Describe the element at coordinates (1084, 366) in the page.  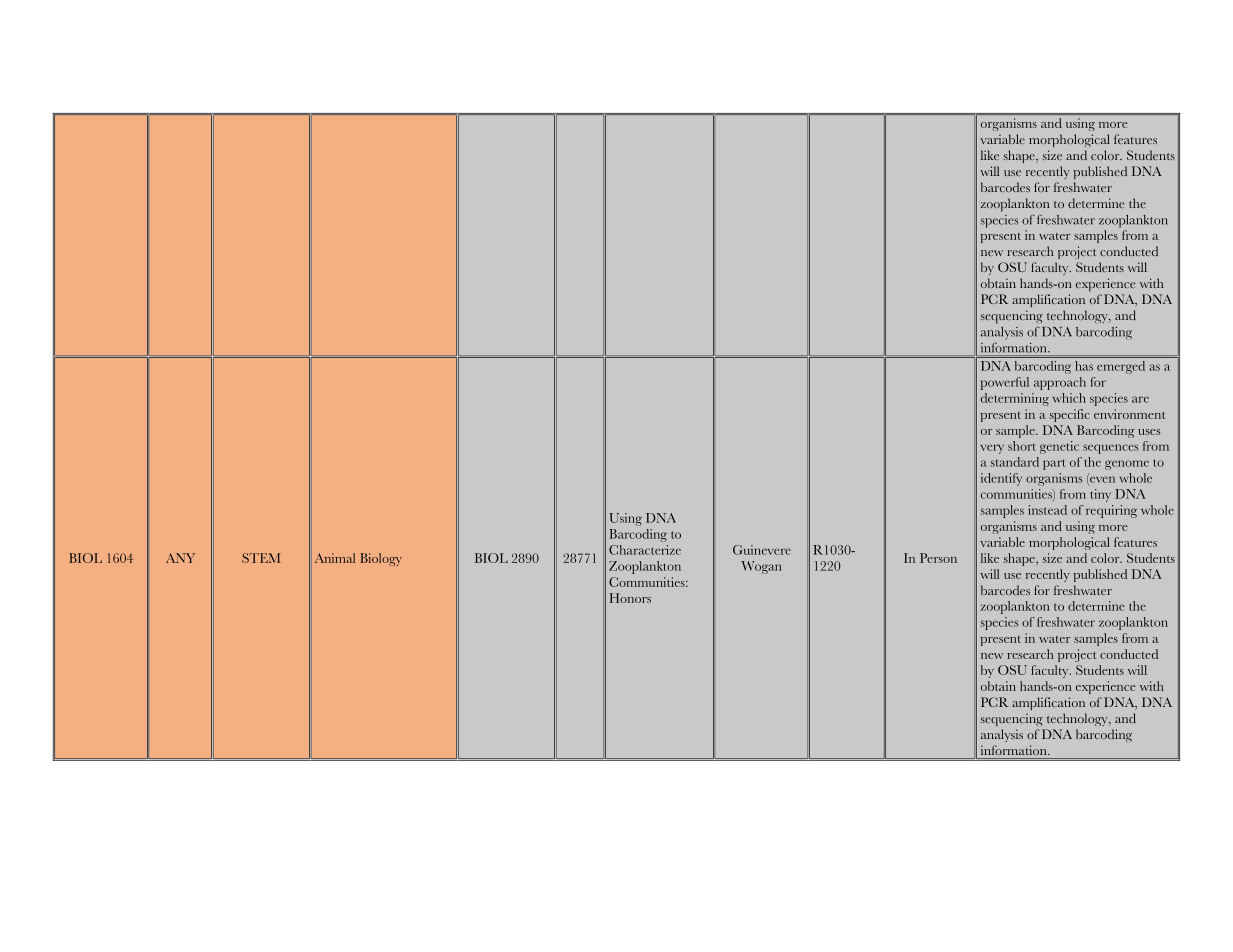
I see `has` at that location.
